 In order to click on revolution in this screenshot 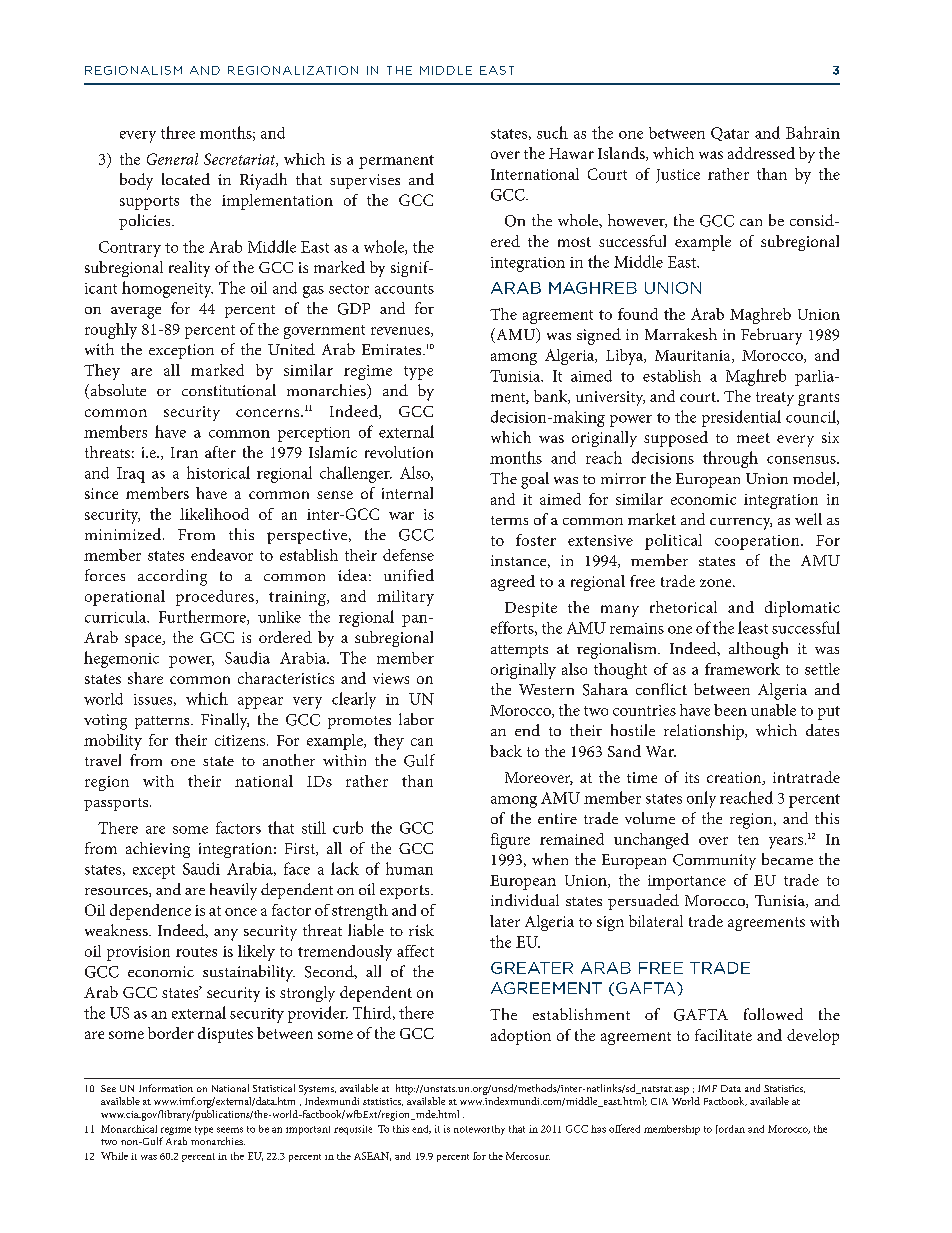, I will do `click(399, 452)`.
